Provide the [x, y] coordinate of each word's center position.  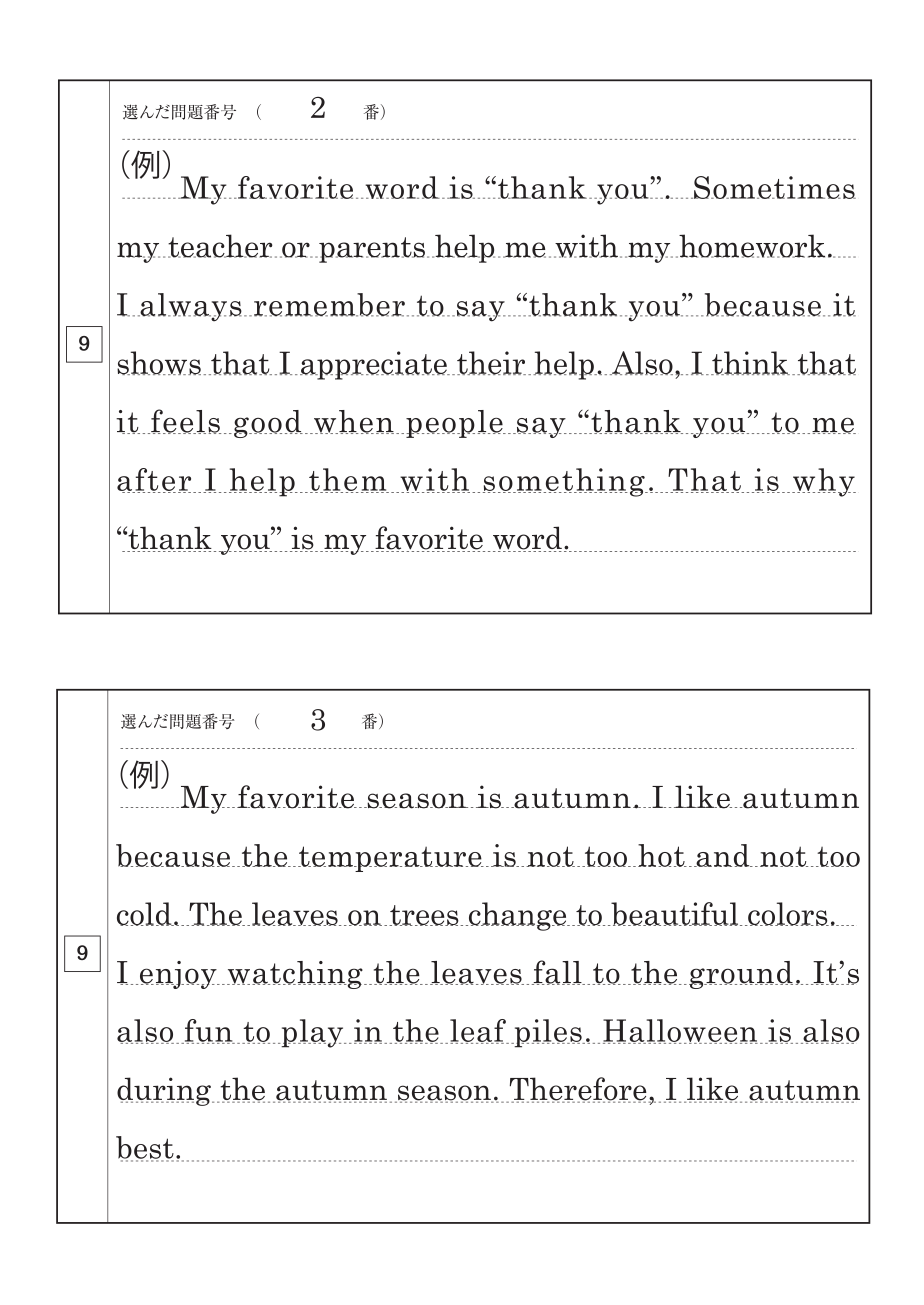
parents [371, 250]
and [723, 855]
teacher [220, 246]
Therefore [578, 1090]
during [165, 1091]
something [565, 482]
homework [751, 246]
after [155, 480]
